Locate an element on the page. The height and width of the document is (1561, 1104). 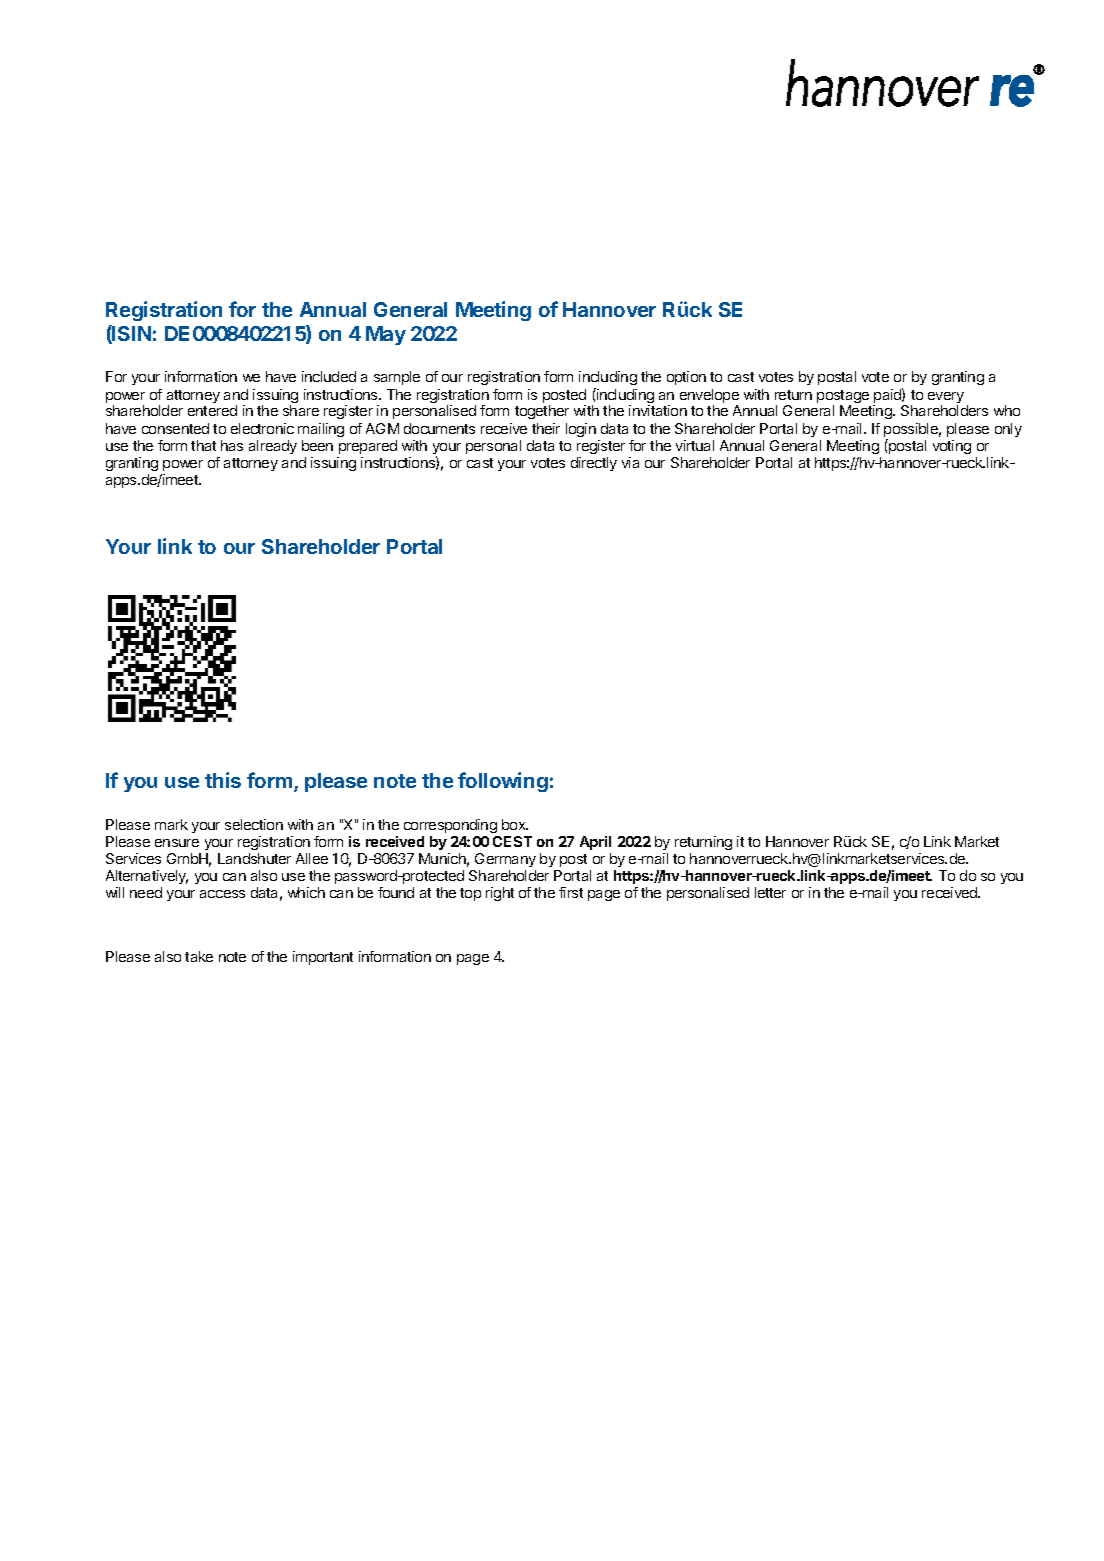
take is located at coordinates (199, 956).
